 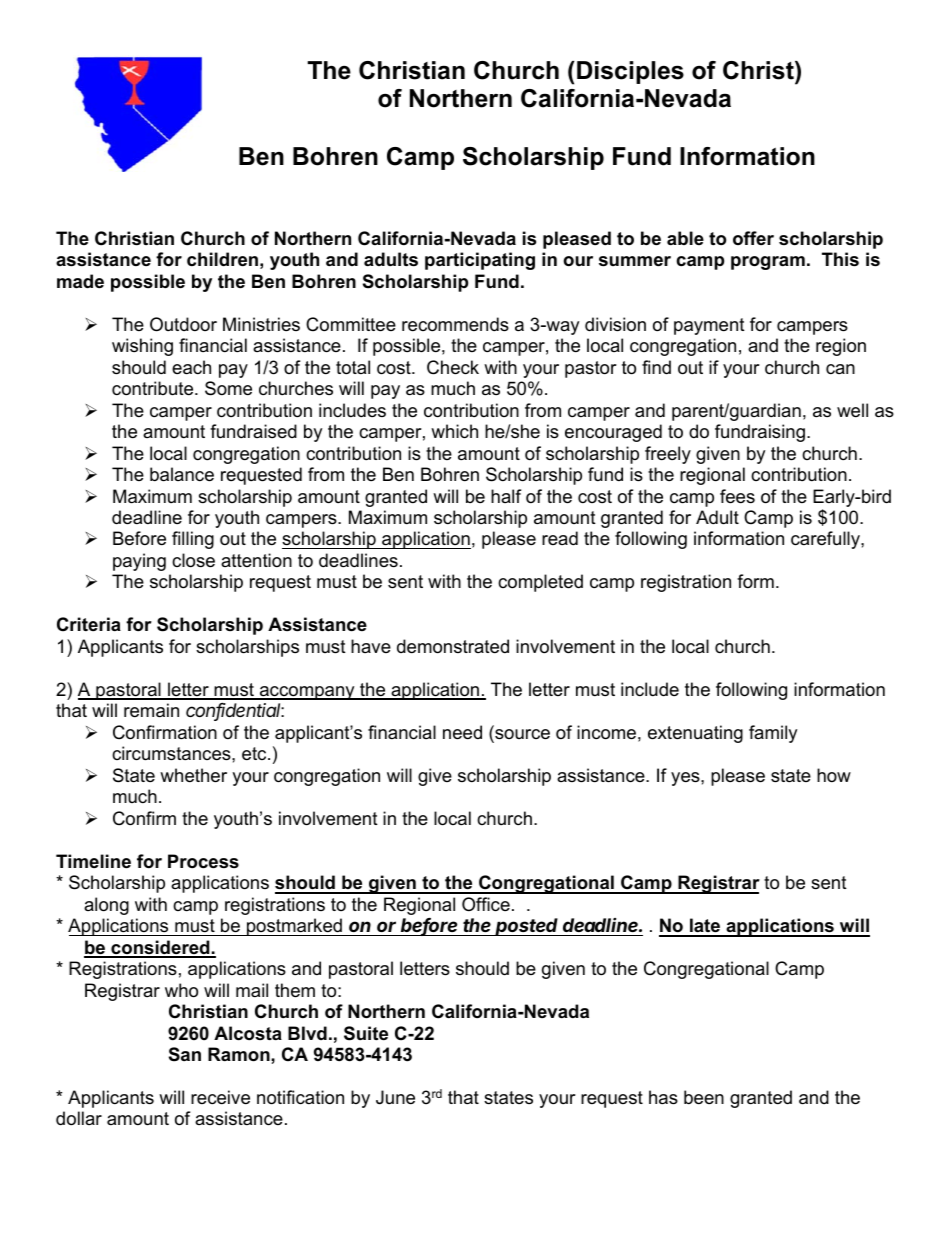 I want to click on circumstances, so click(x=172, y=753).
